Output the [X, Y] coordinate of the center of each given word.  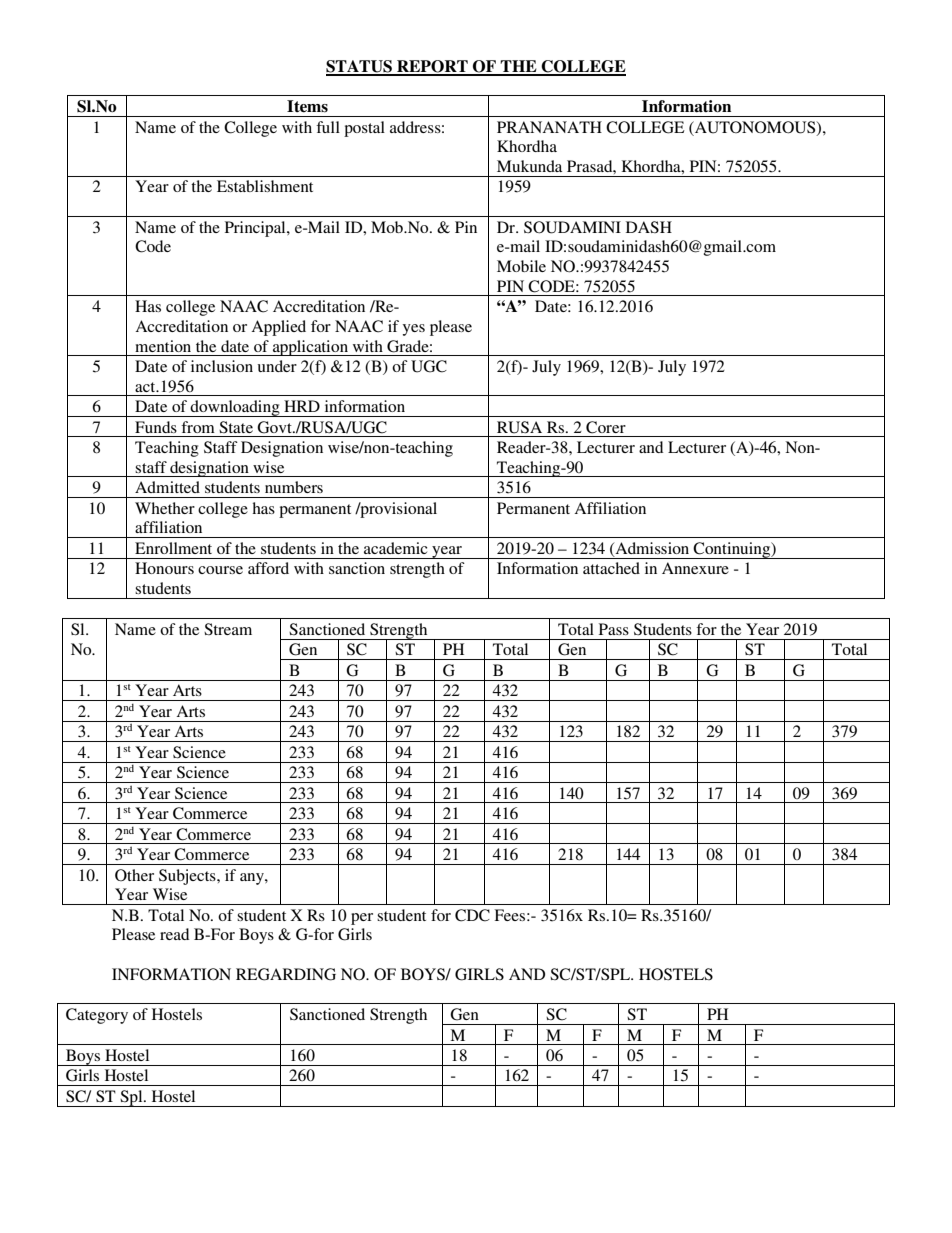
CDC [472, 915]
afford [268, 568]
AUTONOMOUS [755, 128]
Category [97, 1016]
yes [414, 330]
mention [163, 346]
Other [134, 875]
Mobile [521, 266]
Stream [228, 629]
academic [395, 548]
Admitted [167, 487]
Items [307, 106]
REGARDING [286, 974]
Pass [614, 629]
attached [611, 568]
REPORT [432, 67]
